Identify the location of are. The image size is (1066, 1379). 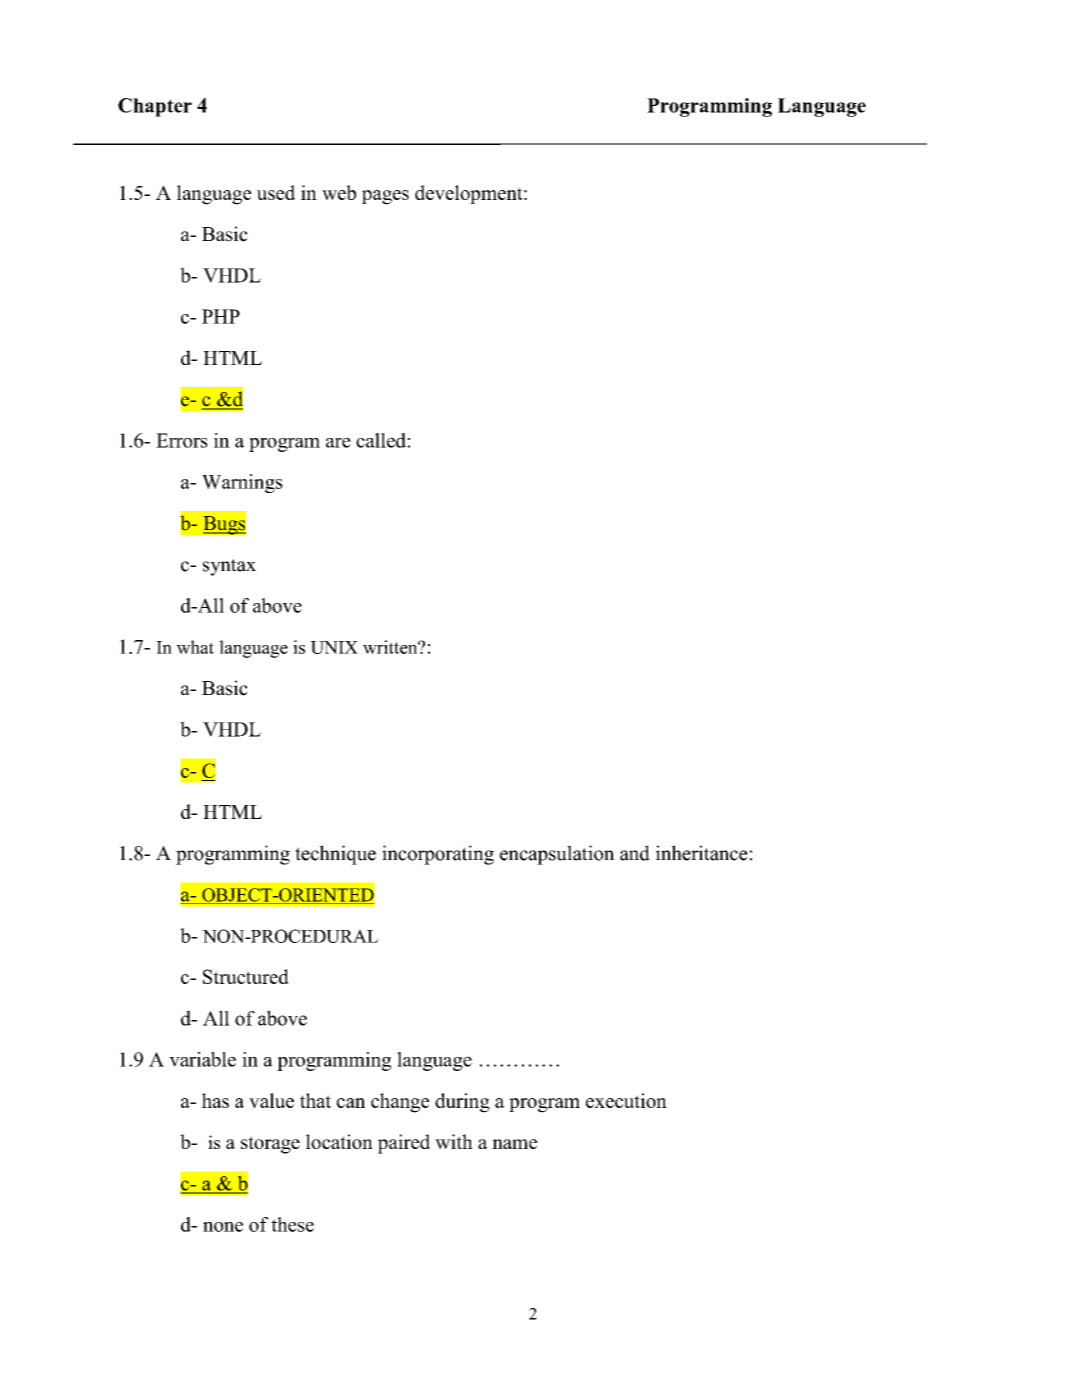
(338, 442).
